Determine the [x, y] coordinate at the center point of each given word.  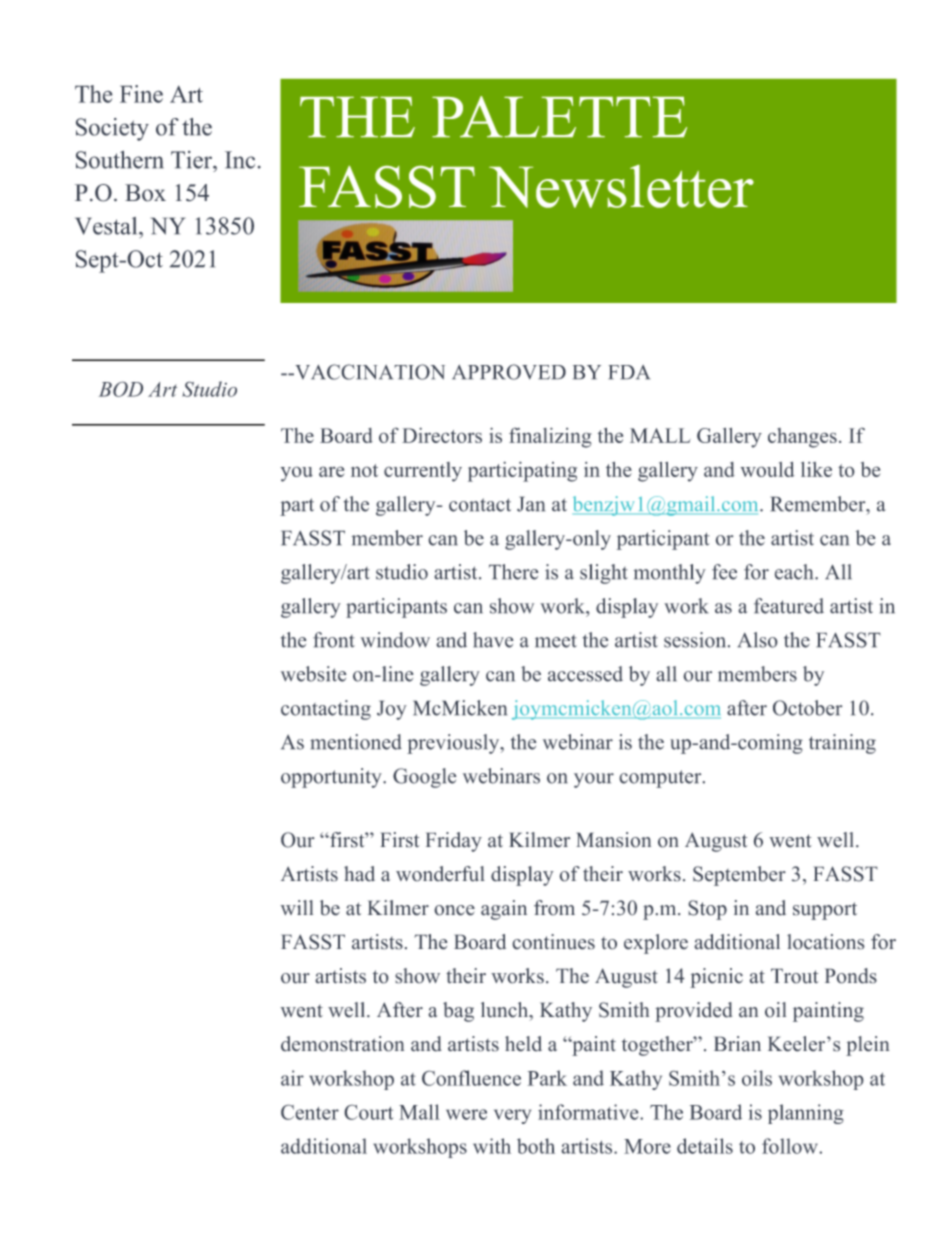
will [296, 907]
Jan [531, 504]
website [314, 674]
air [292, 1078]
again [504, 910]
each [795, 572]
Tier [192, 160]
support [825, 911]
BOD [120, 389]
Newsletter [621, 186]
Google [425, 778]
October [808, 708]
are [332, 471]
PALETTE [559, 116]
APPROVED [509, 372]
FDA [629, 372]
